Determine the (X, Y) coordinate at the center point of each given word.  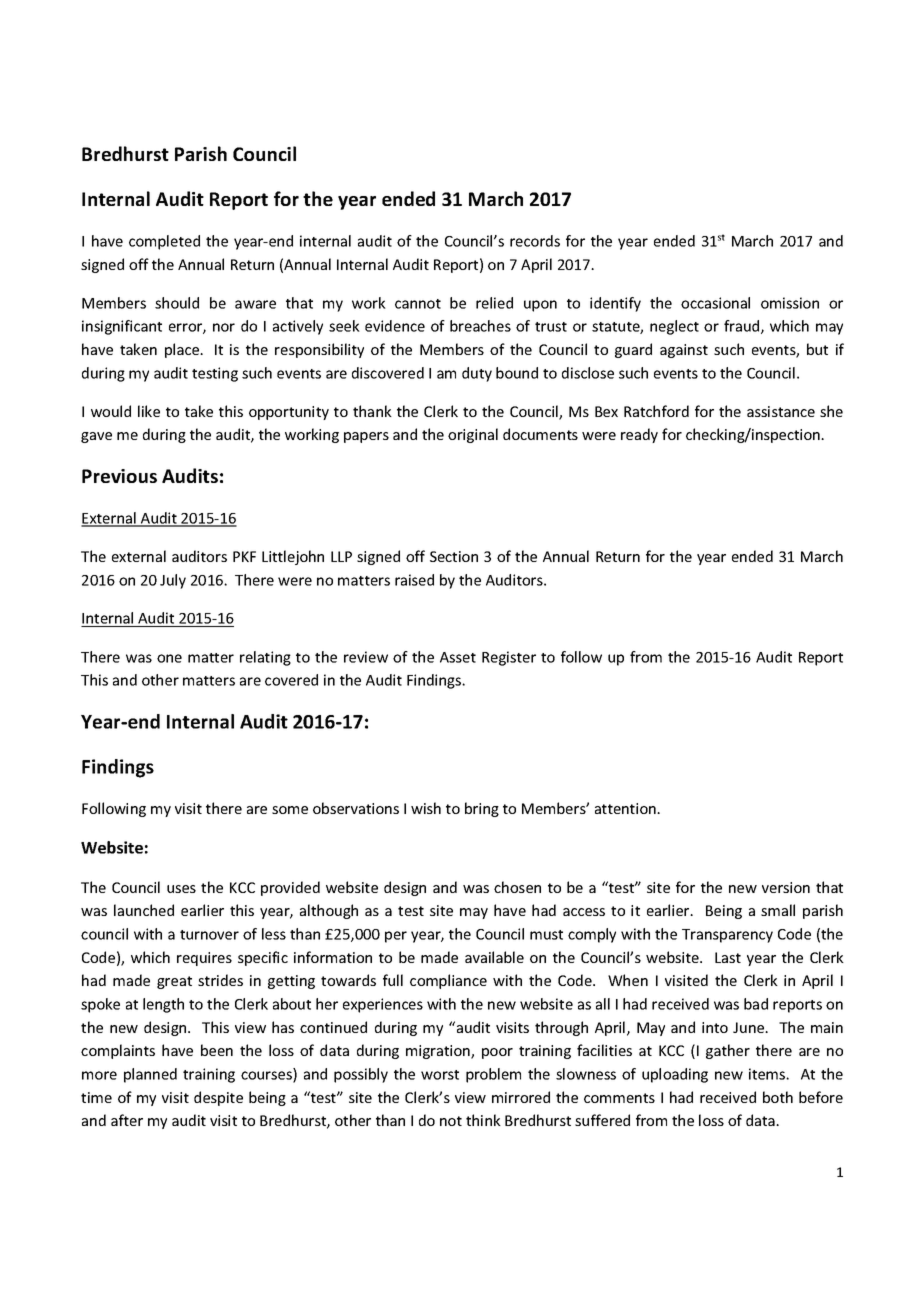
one (169, 658)
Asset (458, 657)
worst (440, 1075)
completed (164, 242)
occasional (715, 303)
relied (494, 303)
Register (509, 658)
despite (218, 1098)
